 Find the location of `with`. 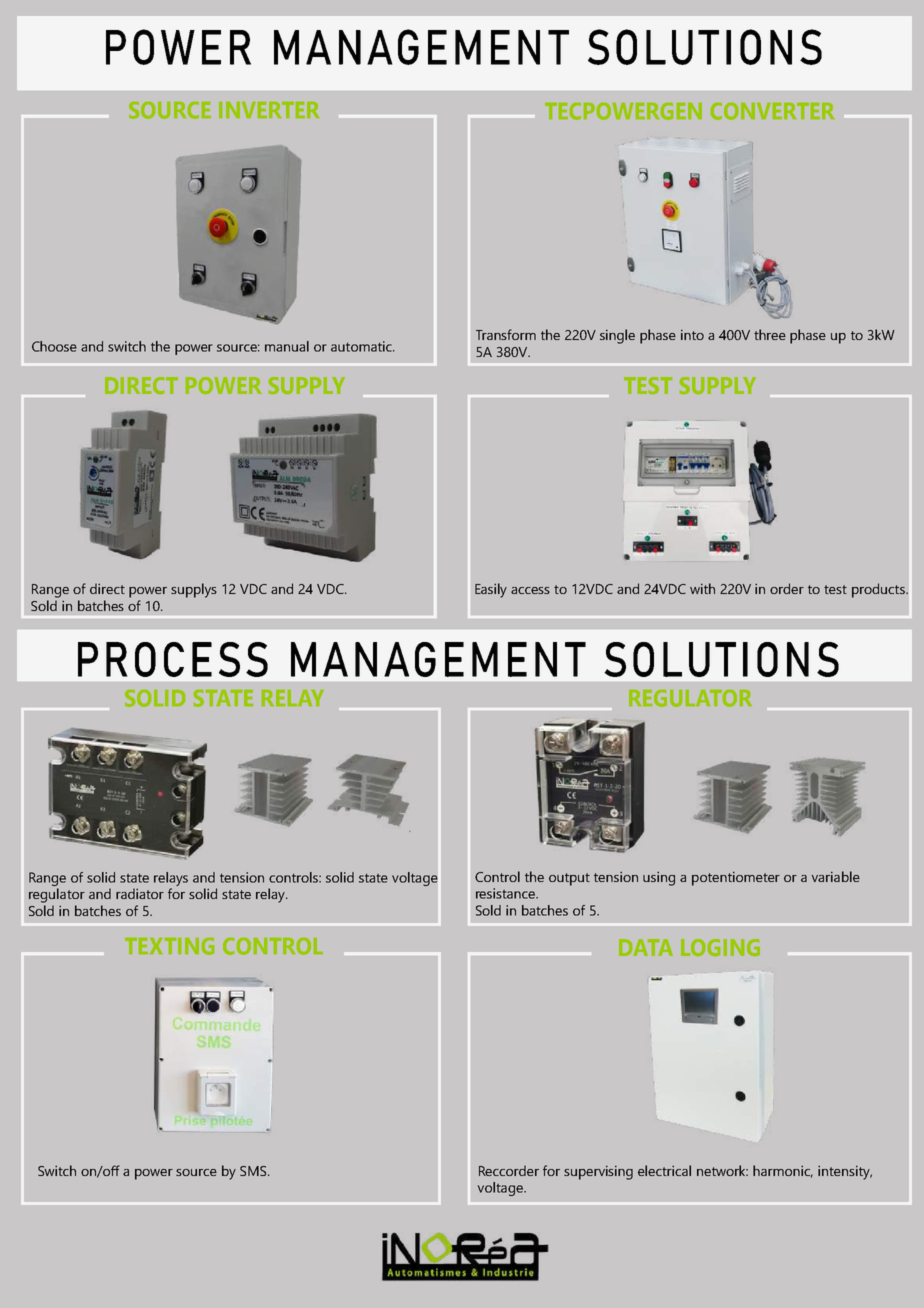

with is located at coordinates (702, 588).
